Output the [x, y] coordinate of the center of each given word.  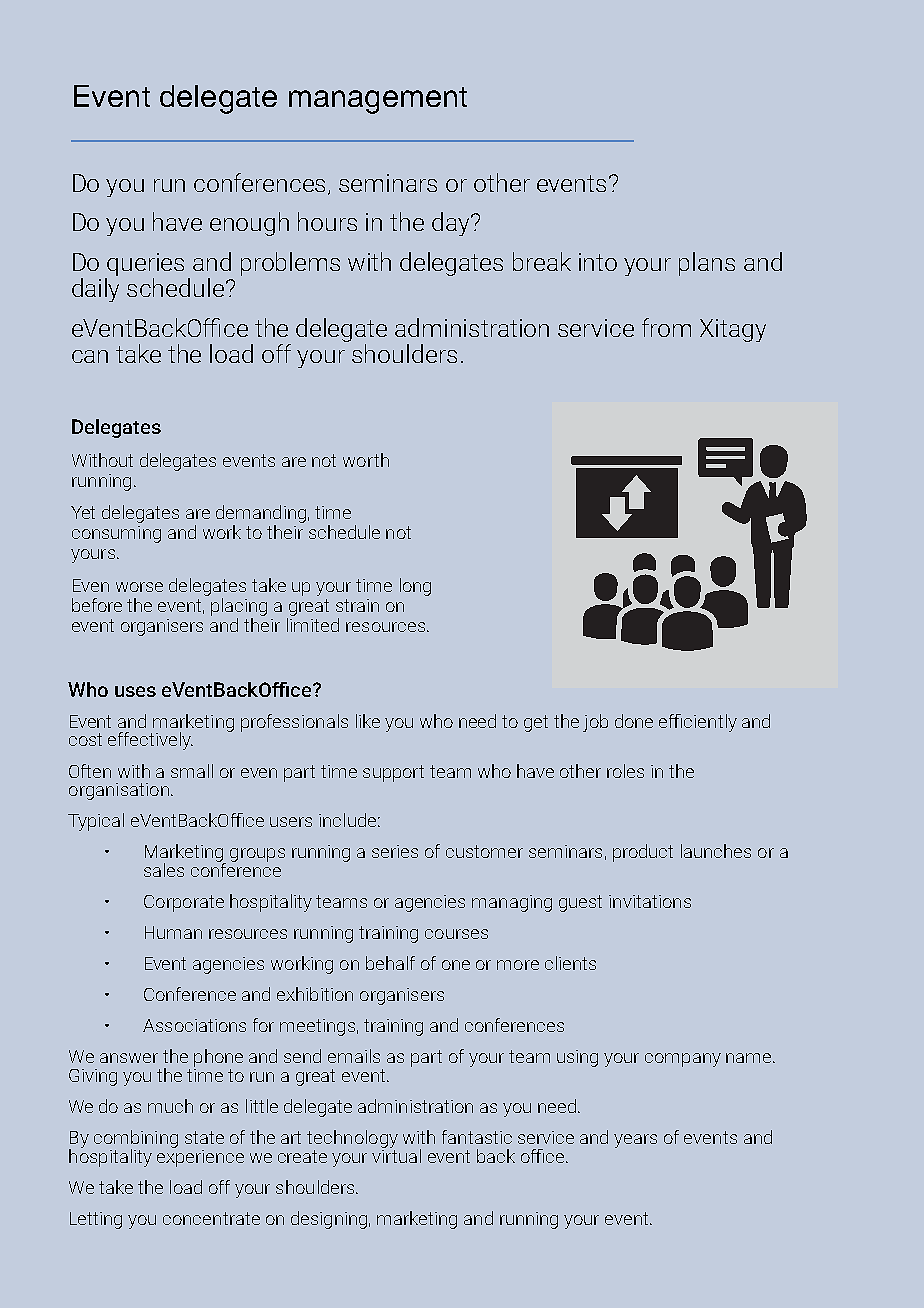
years [635, 1141]
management [378, 100]
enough [249, 224]
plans [707, 264]
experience [200, 1157]
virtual [396, 1154]
